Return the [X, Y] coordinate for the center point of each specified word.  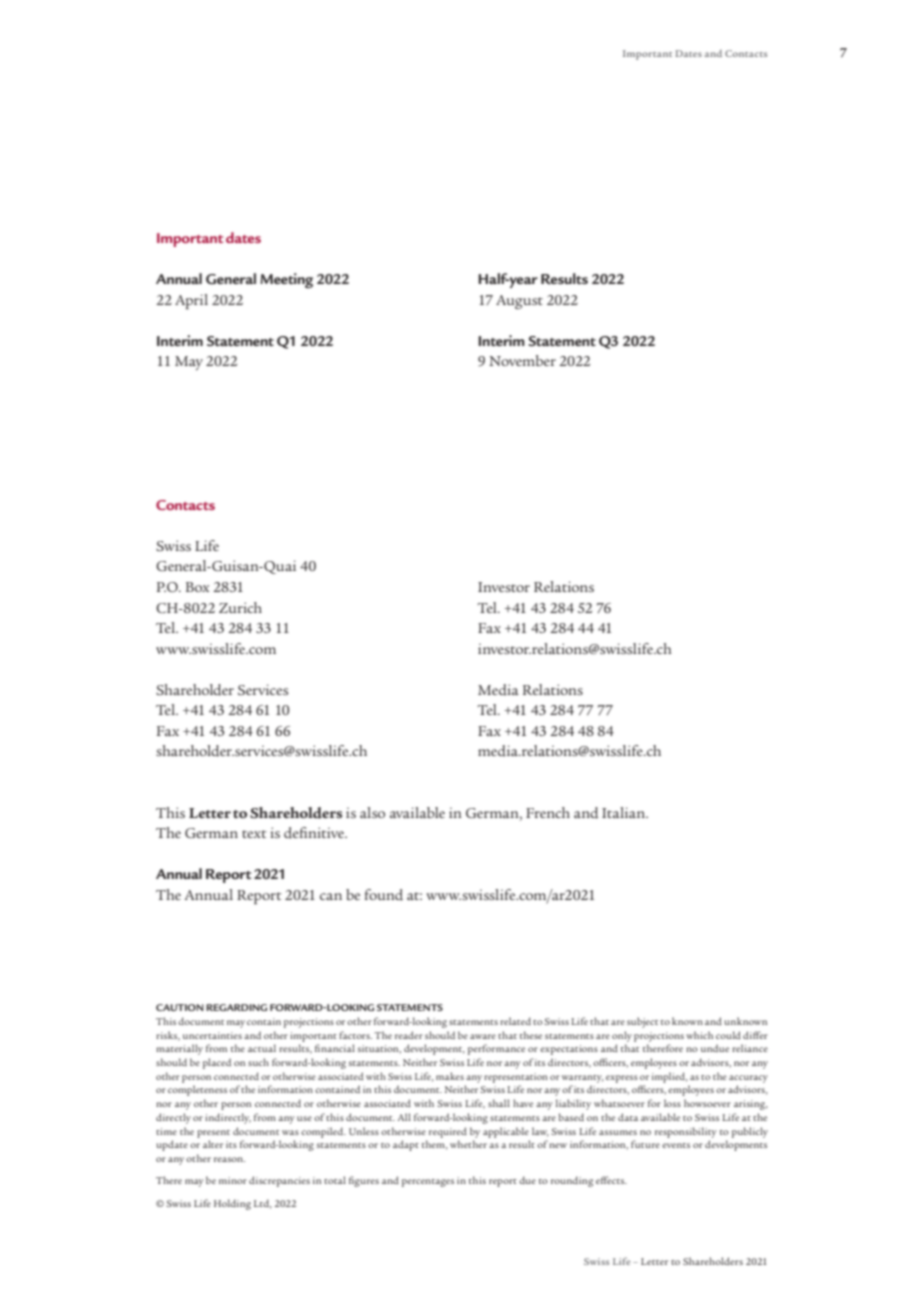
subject [642, 1022]
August [519, 302]
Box [197, 587]
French [548, 812]
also [372, 812]
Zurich [240, 607]
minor [233, 1180]
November [522, 360]
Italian [625, 812]
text [254, 834]
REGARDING [236, 1007]
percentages [428, 1183]
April [191, 301]
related [515, 1021]
